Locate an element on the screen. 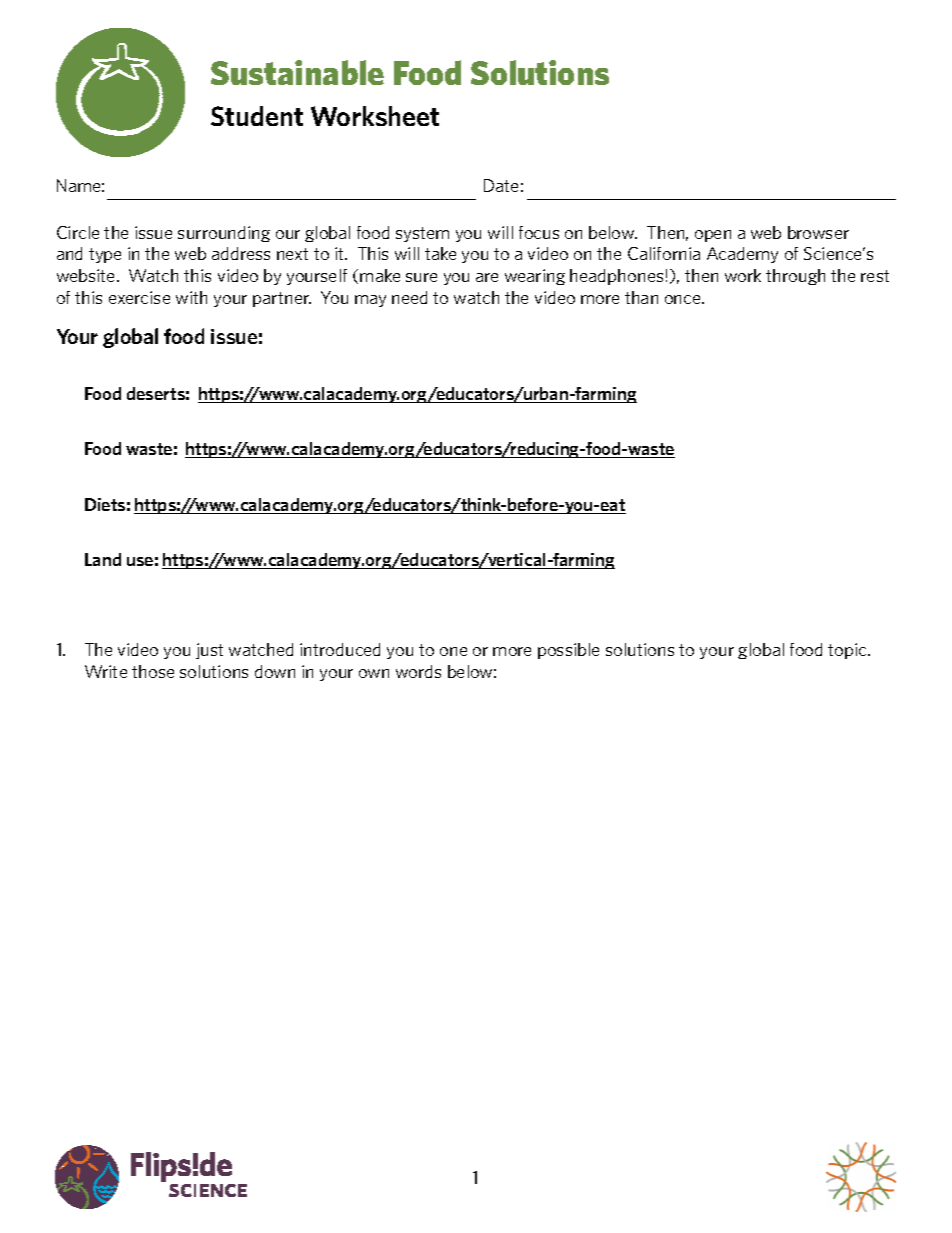 The image size is (952, 1233). topic is located at coordinates (848, 651).
